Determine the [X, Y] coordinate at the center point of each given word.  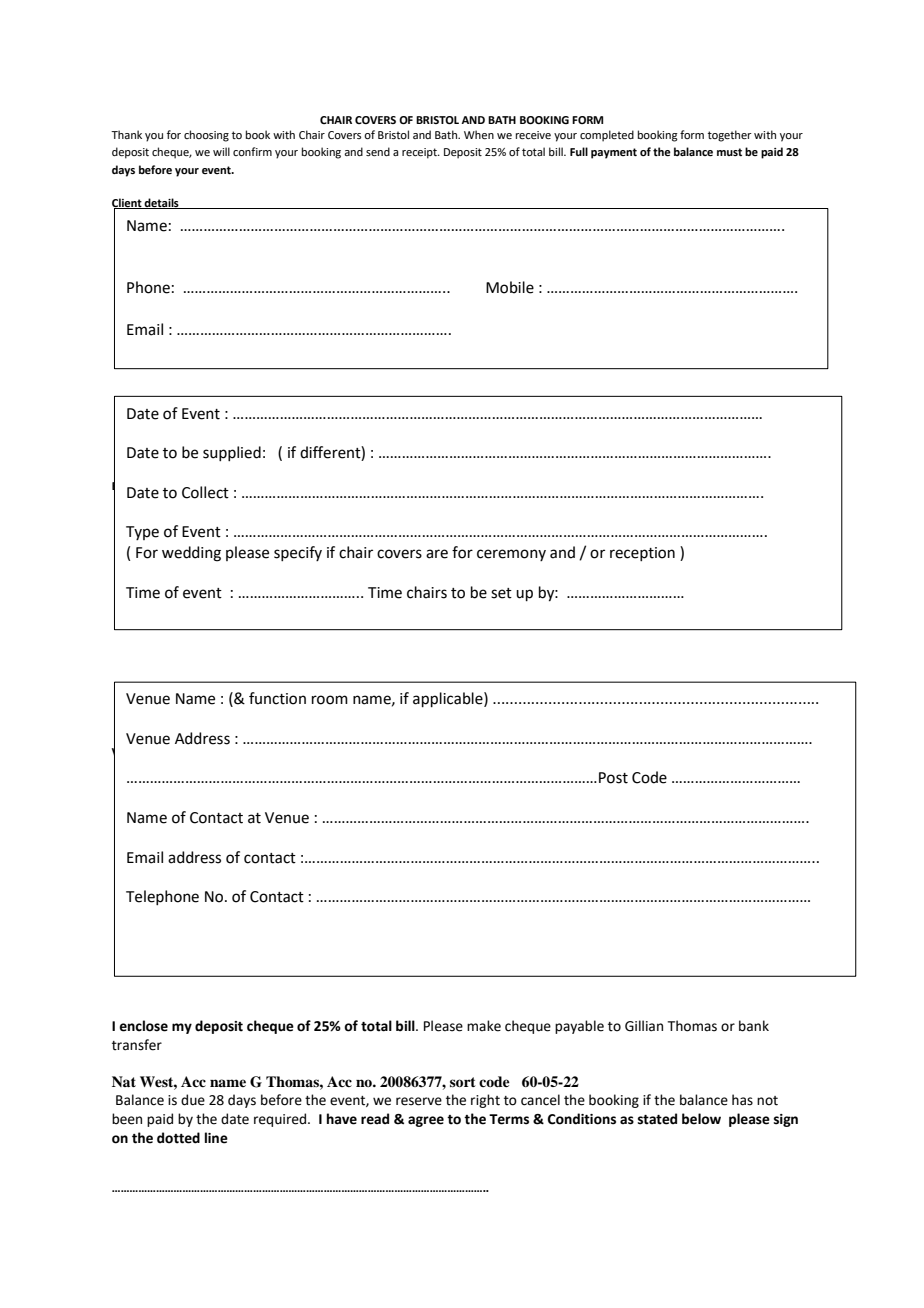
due [193, 1100]
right [485, 1101]
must [729, 152]
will [221, 151]
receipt [420, 153]
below [701, 1119]
